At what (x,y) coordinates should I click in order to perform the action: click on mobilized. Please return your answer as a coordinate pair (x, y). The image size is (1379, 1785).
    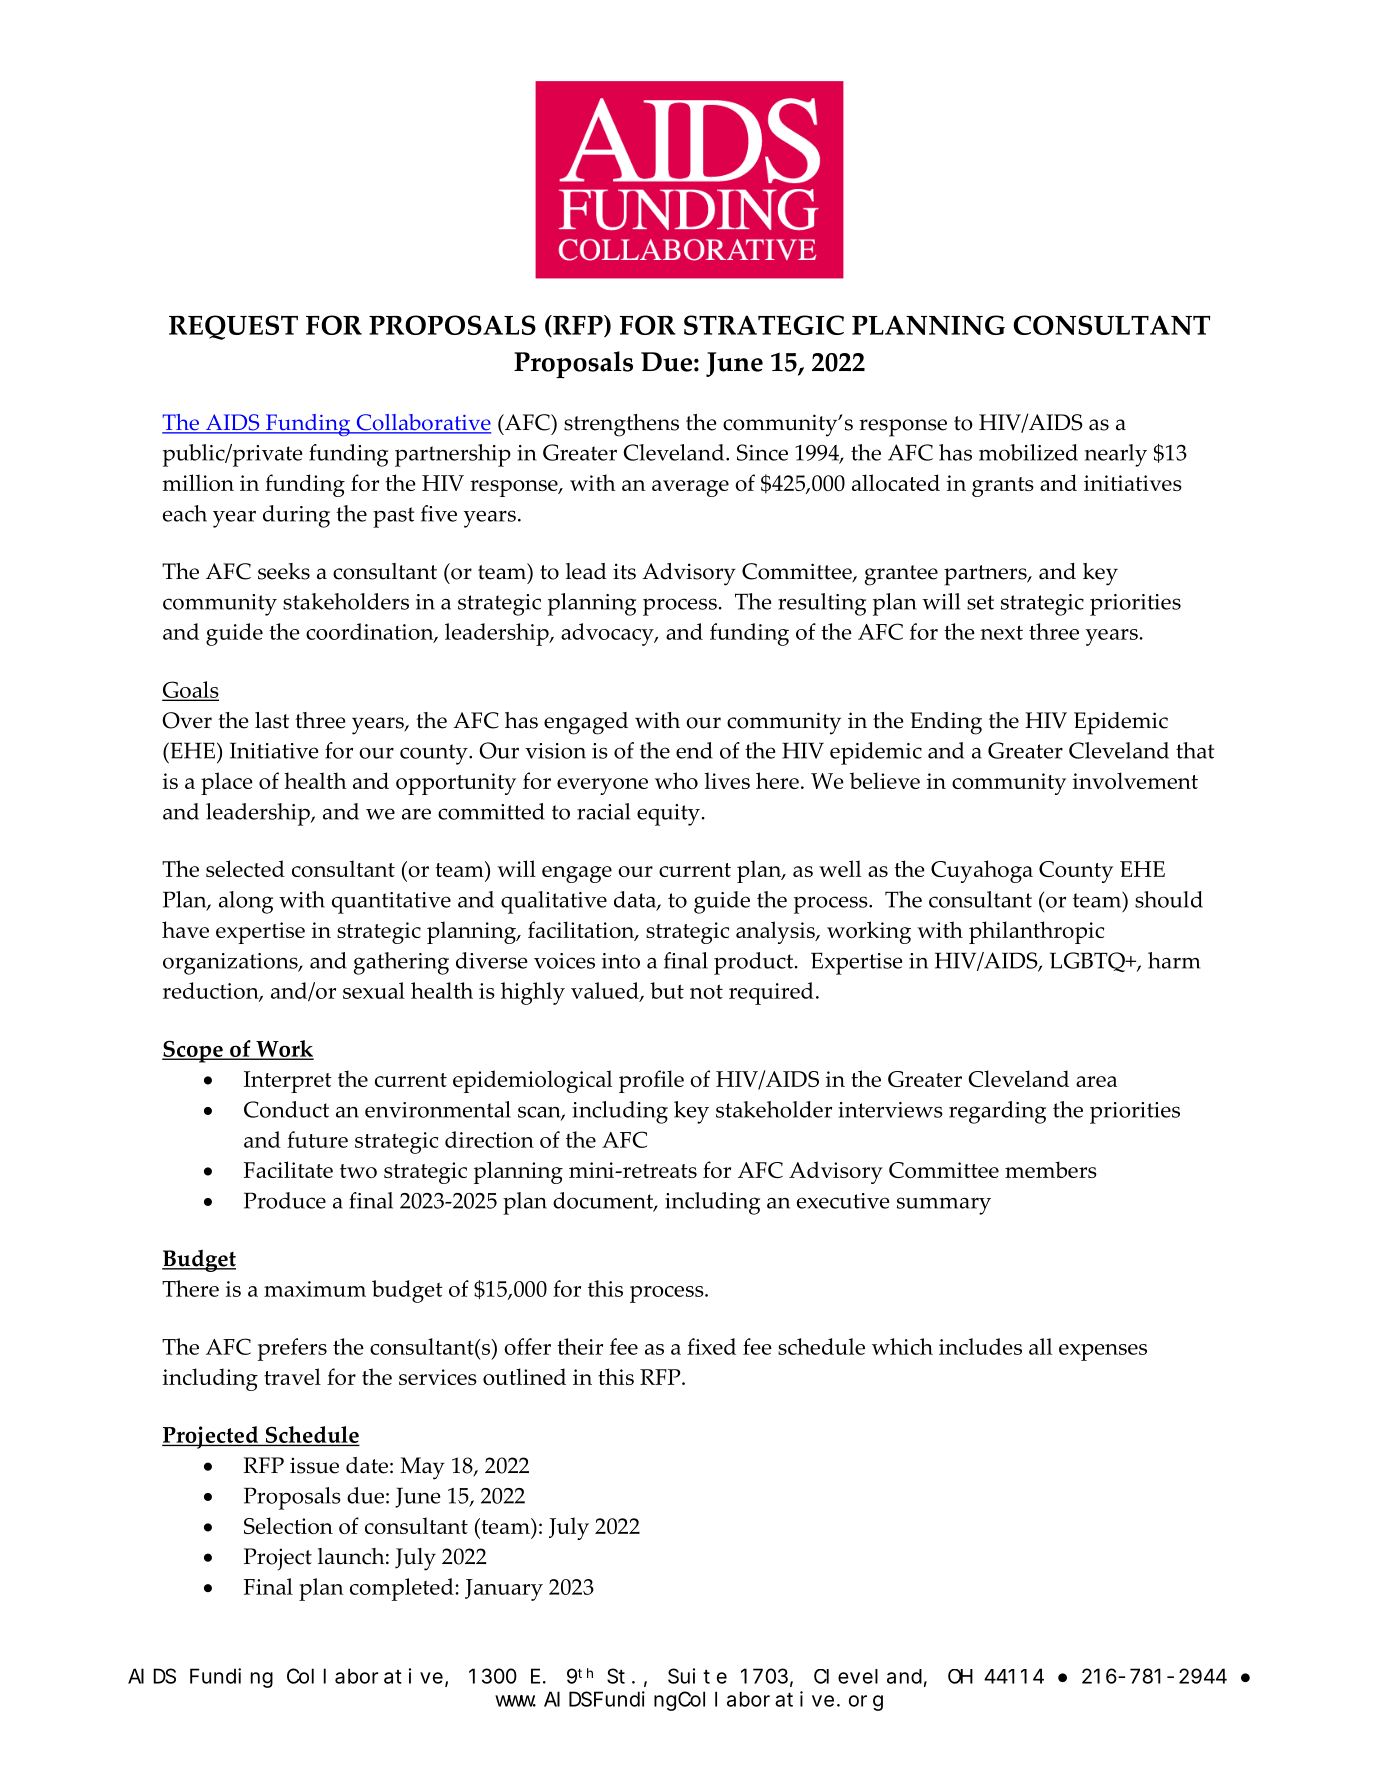
    Looking at the image, I should click on (1028, 452).
